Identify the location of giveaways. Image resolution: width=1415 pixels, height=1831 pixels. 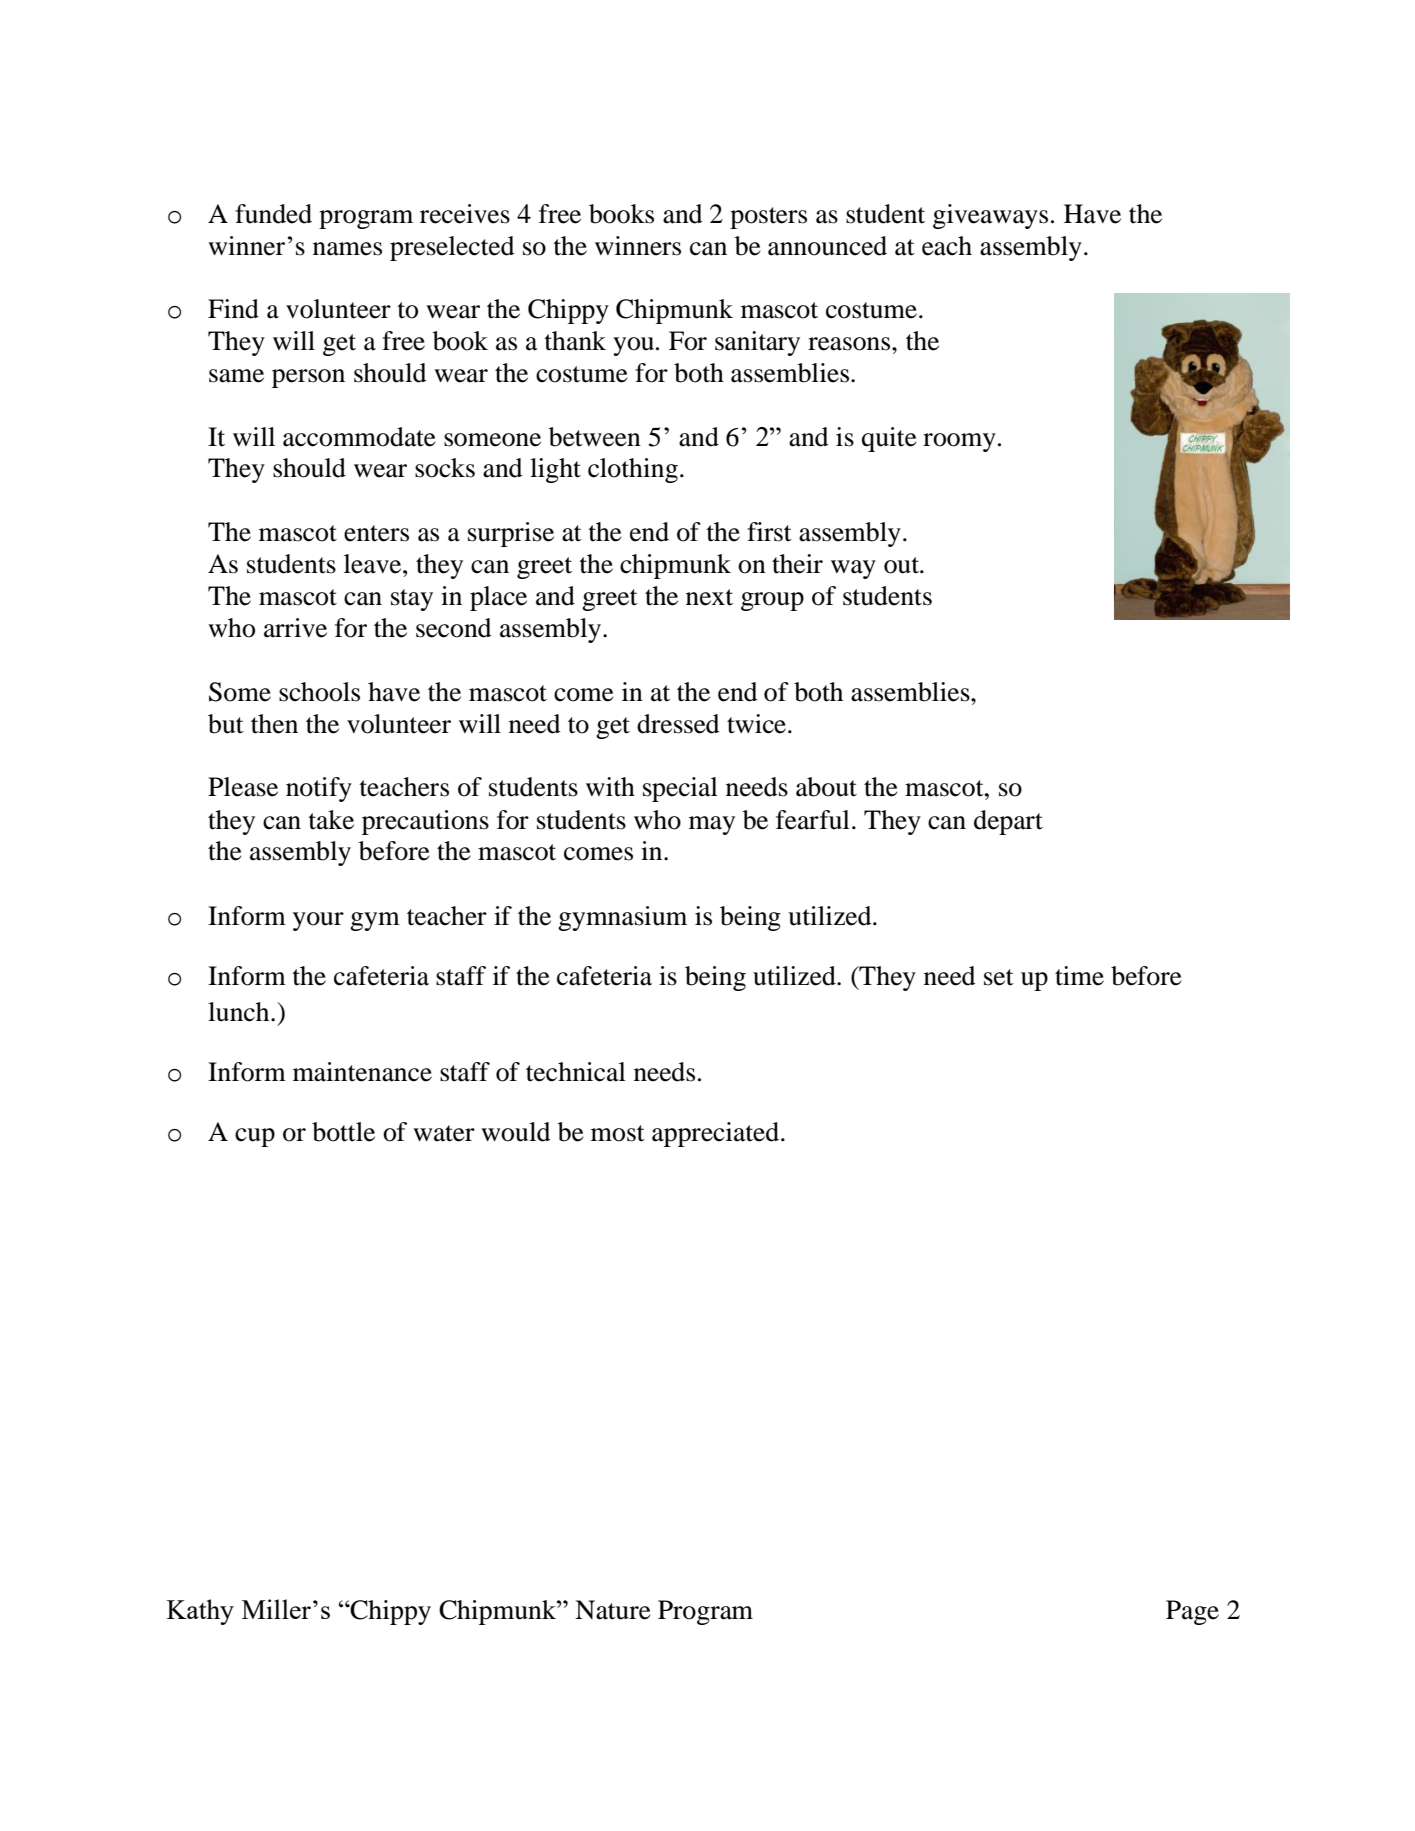
(990, 216).
